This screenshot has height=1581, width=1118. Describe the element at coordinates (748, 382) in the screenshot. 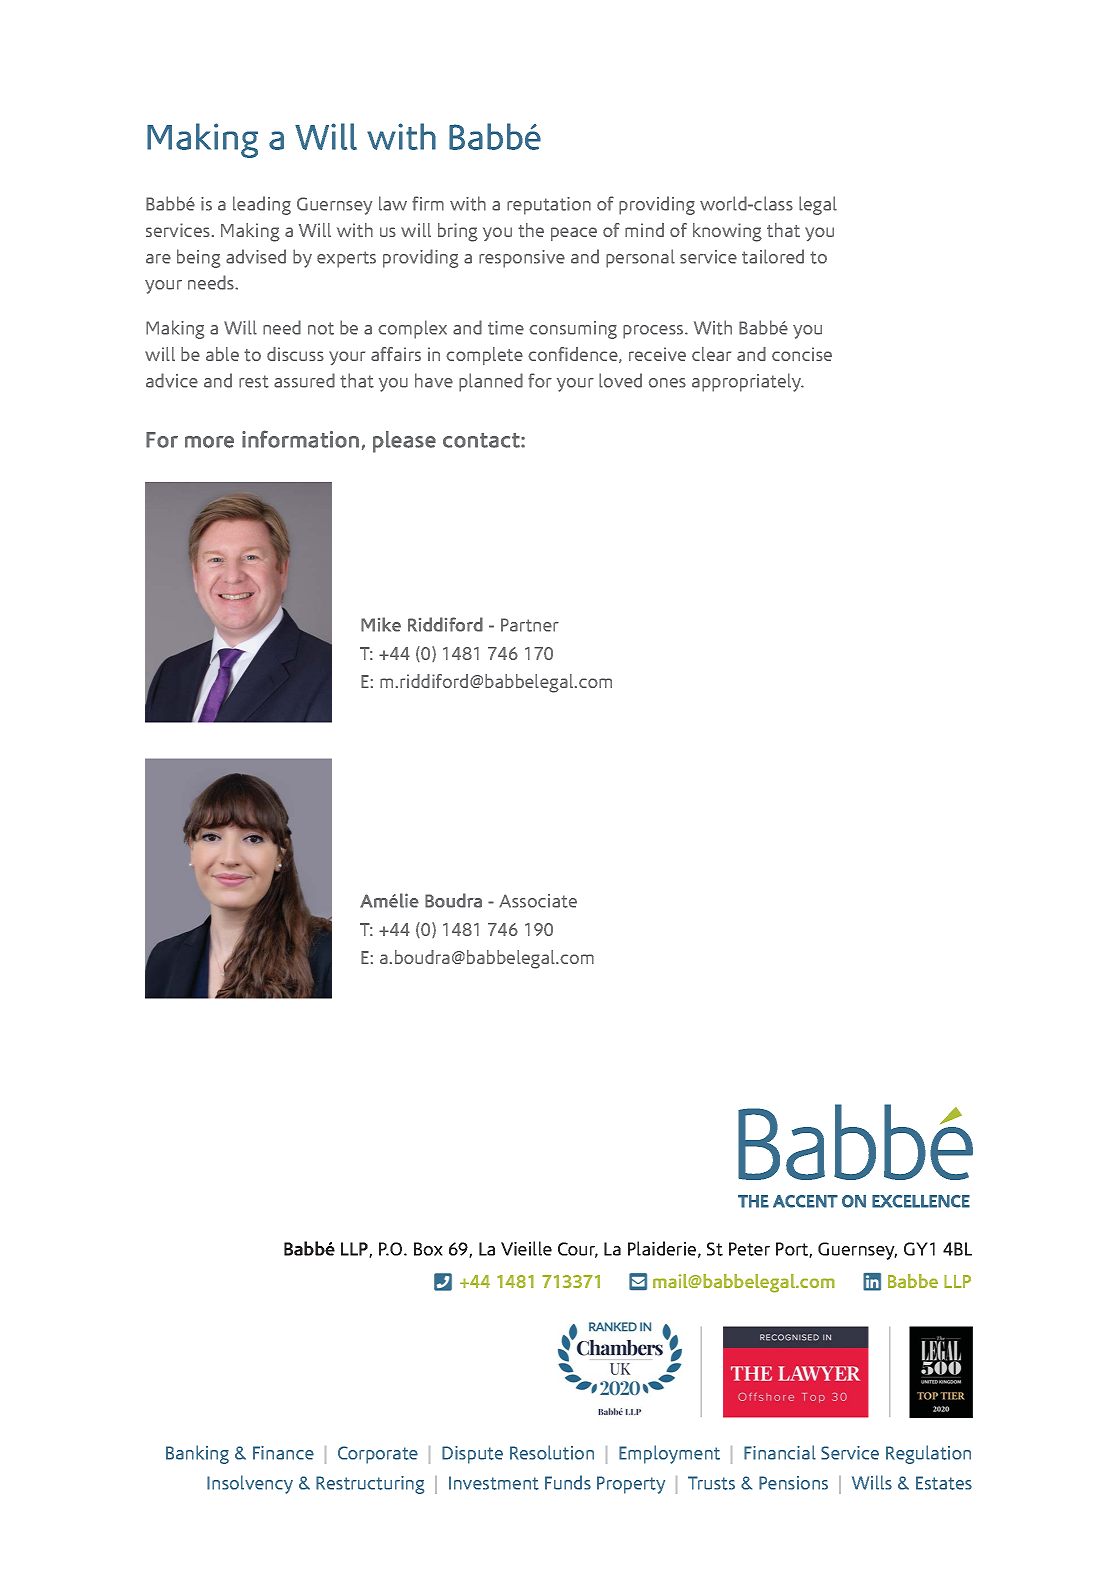

I see `appropriately` at that location.
